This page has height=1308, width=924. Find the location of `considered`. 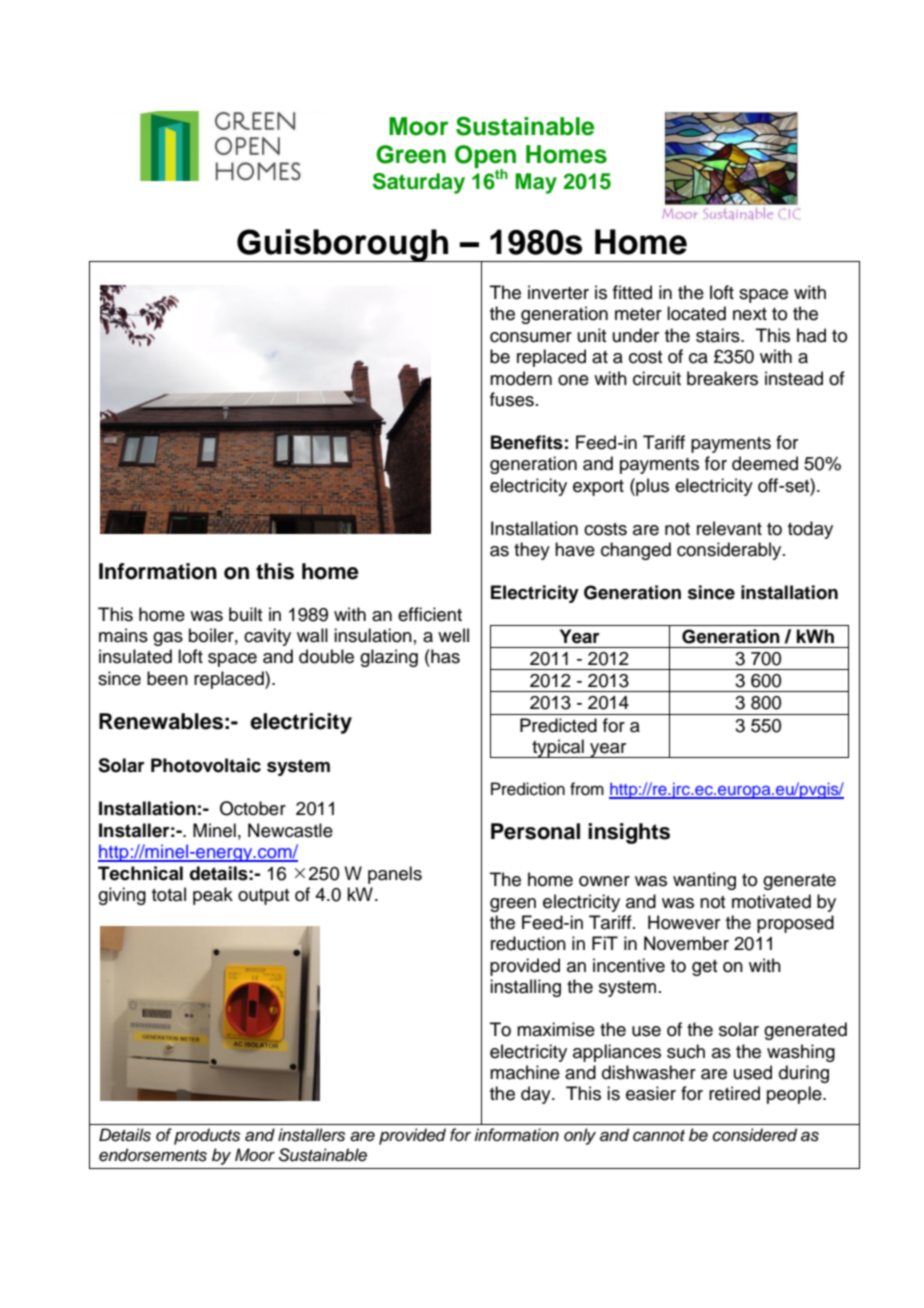

considered is located at coordinates (755, 1135).
